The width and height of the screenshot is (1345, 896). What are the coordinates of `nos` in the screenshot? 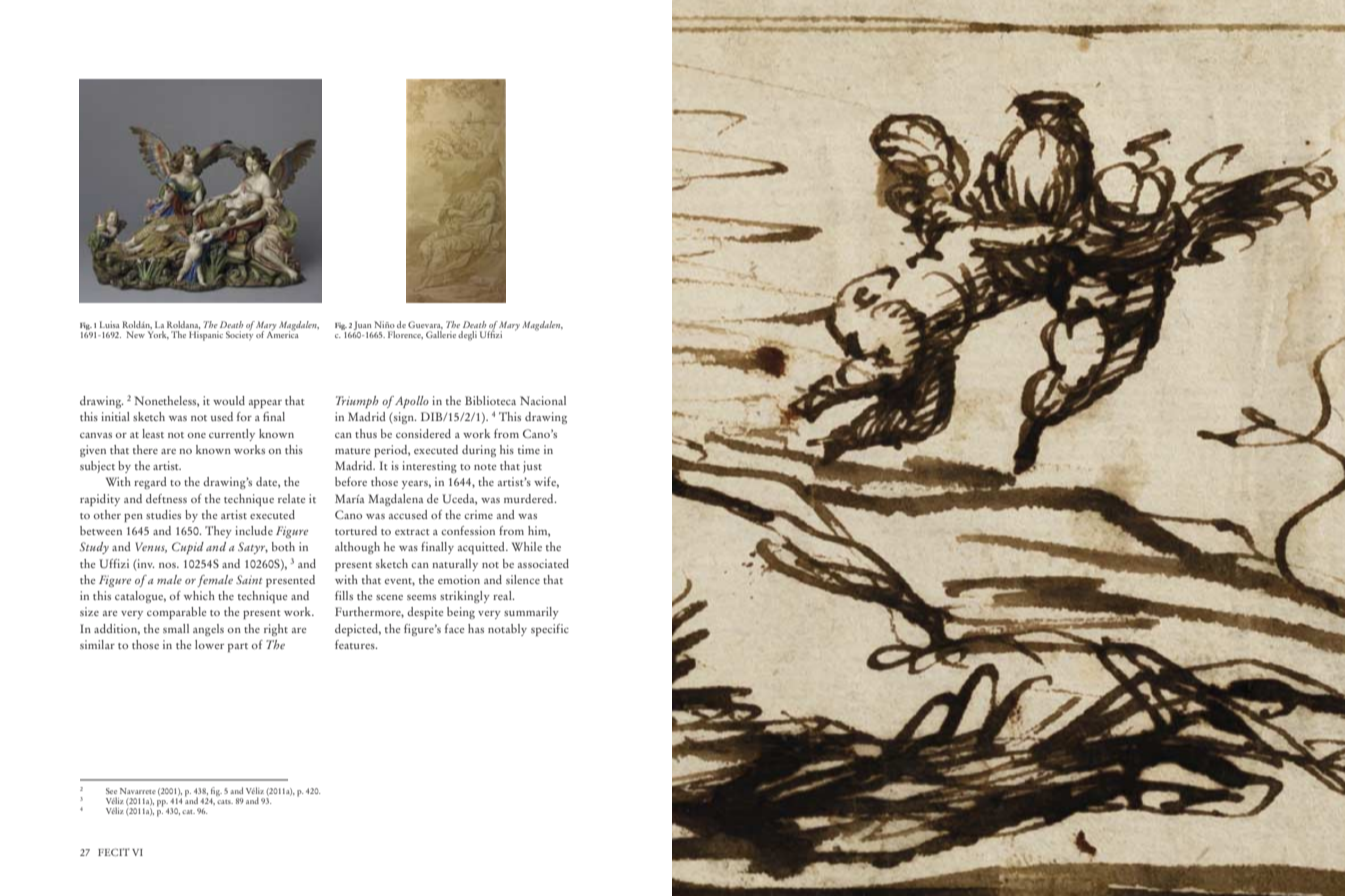 It's located at (168, 565).
